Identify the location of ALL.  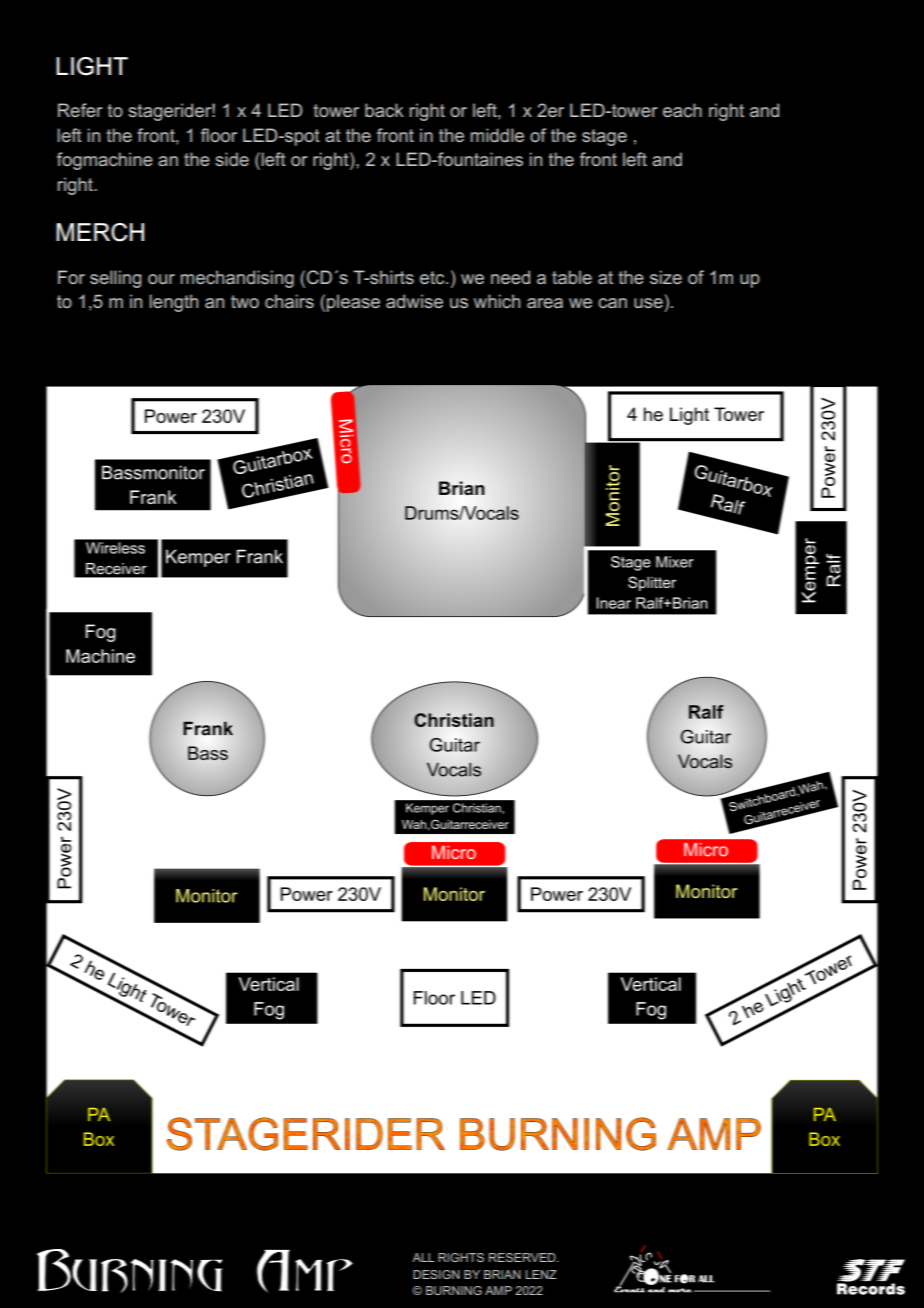
(423, 1257).
